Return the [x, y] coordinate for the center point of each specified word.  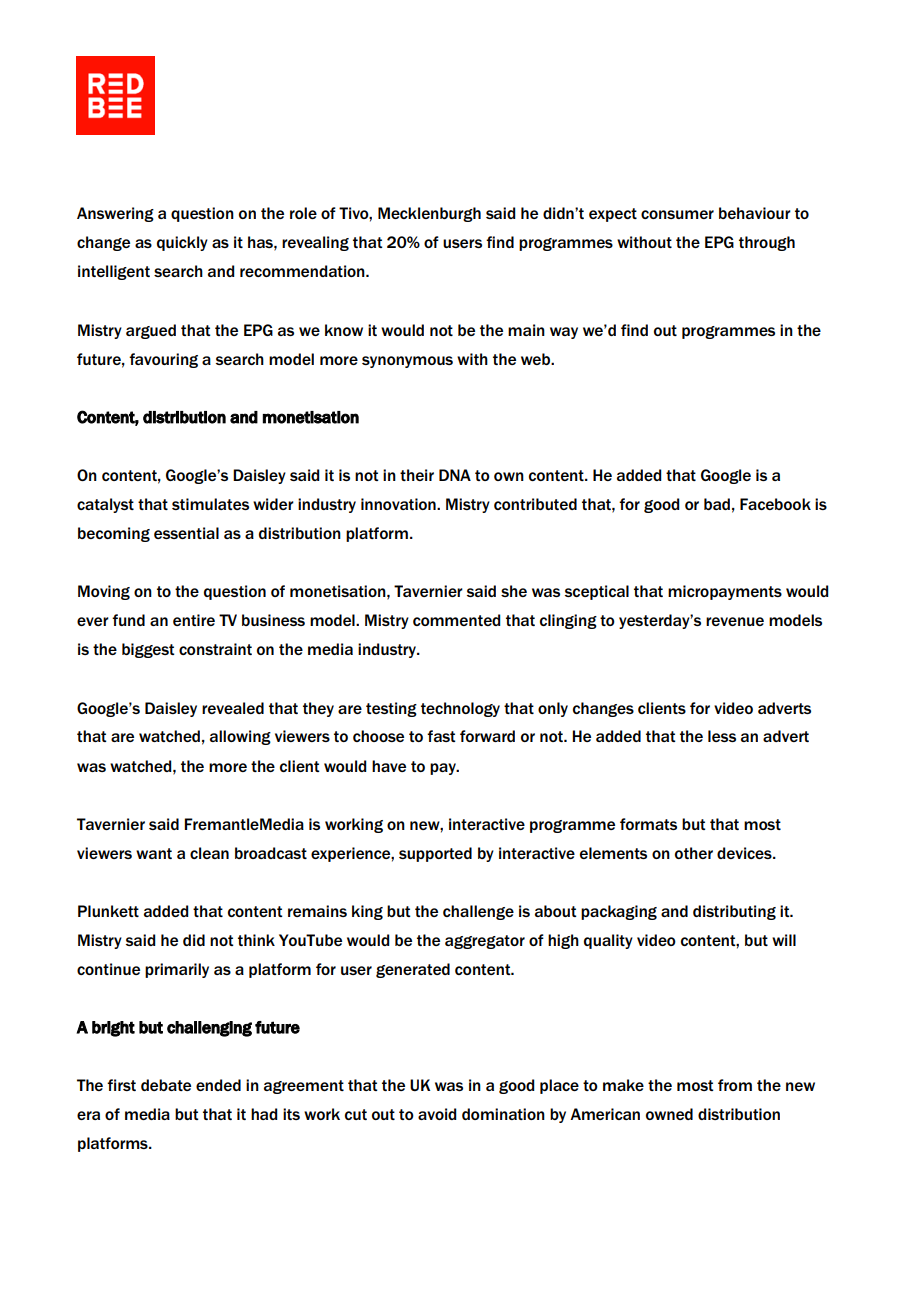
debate [166, 1085]
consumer [677, 214]
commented [457, 620]
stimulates [210, 504]
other [694, 853]
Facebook [775, 504]
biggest [148, 650]
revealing [315, 243]
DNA [455, 475]
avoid [437, 1114]
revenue [735, 621]
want [154, 853]
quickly [182, 243]
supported [435, 854]
